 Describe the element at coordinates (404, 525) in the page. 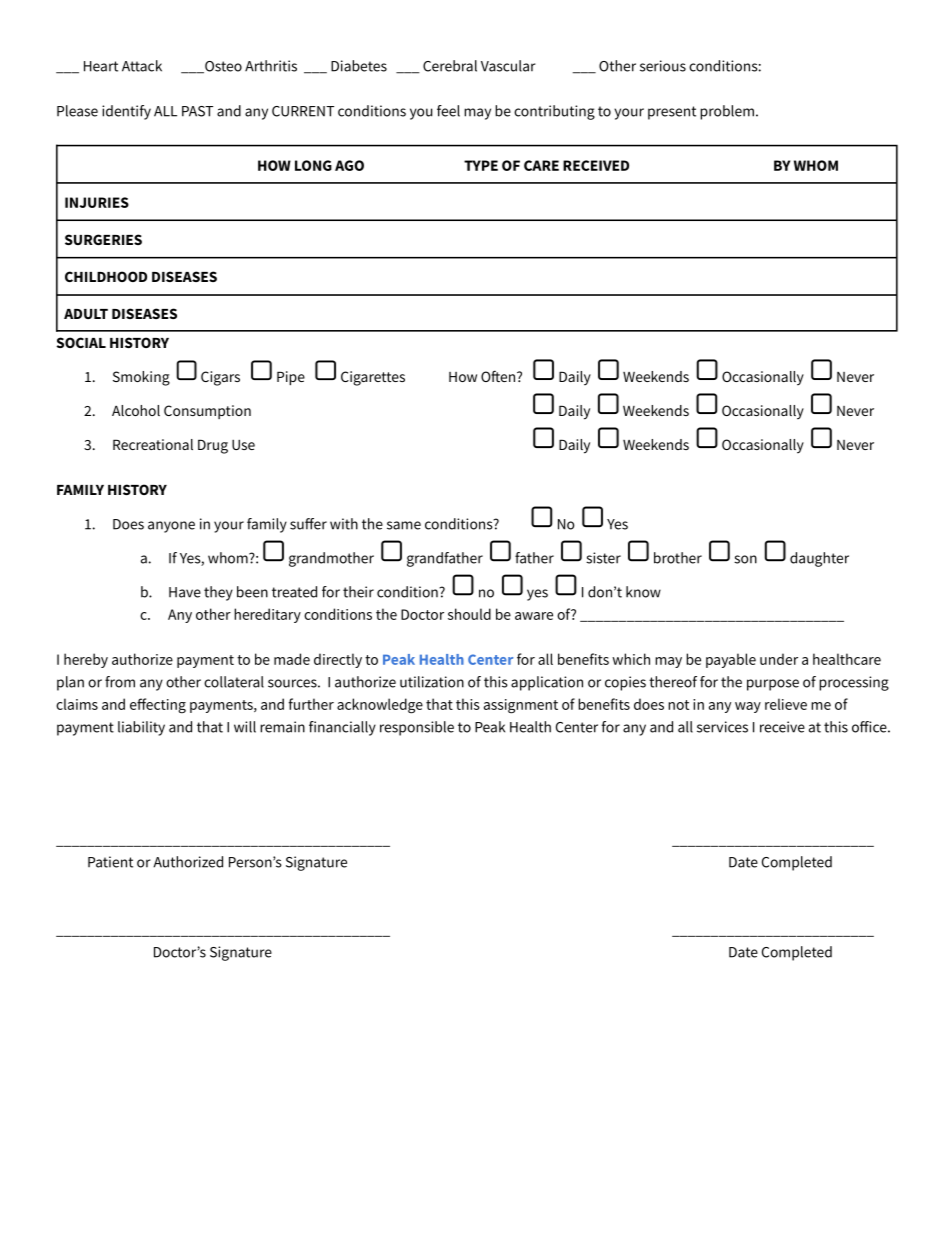

I see `same` at that location.
